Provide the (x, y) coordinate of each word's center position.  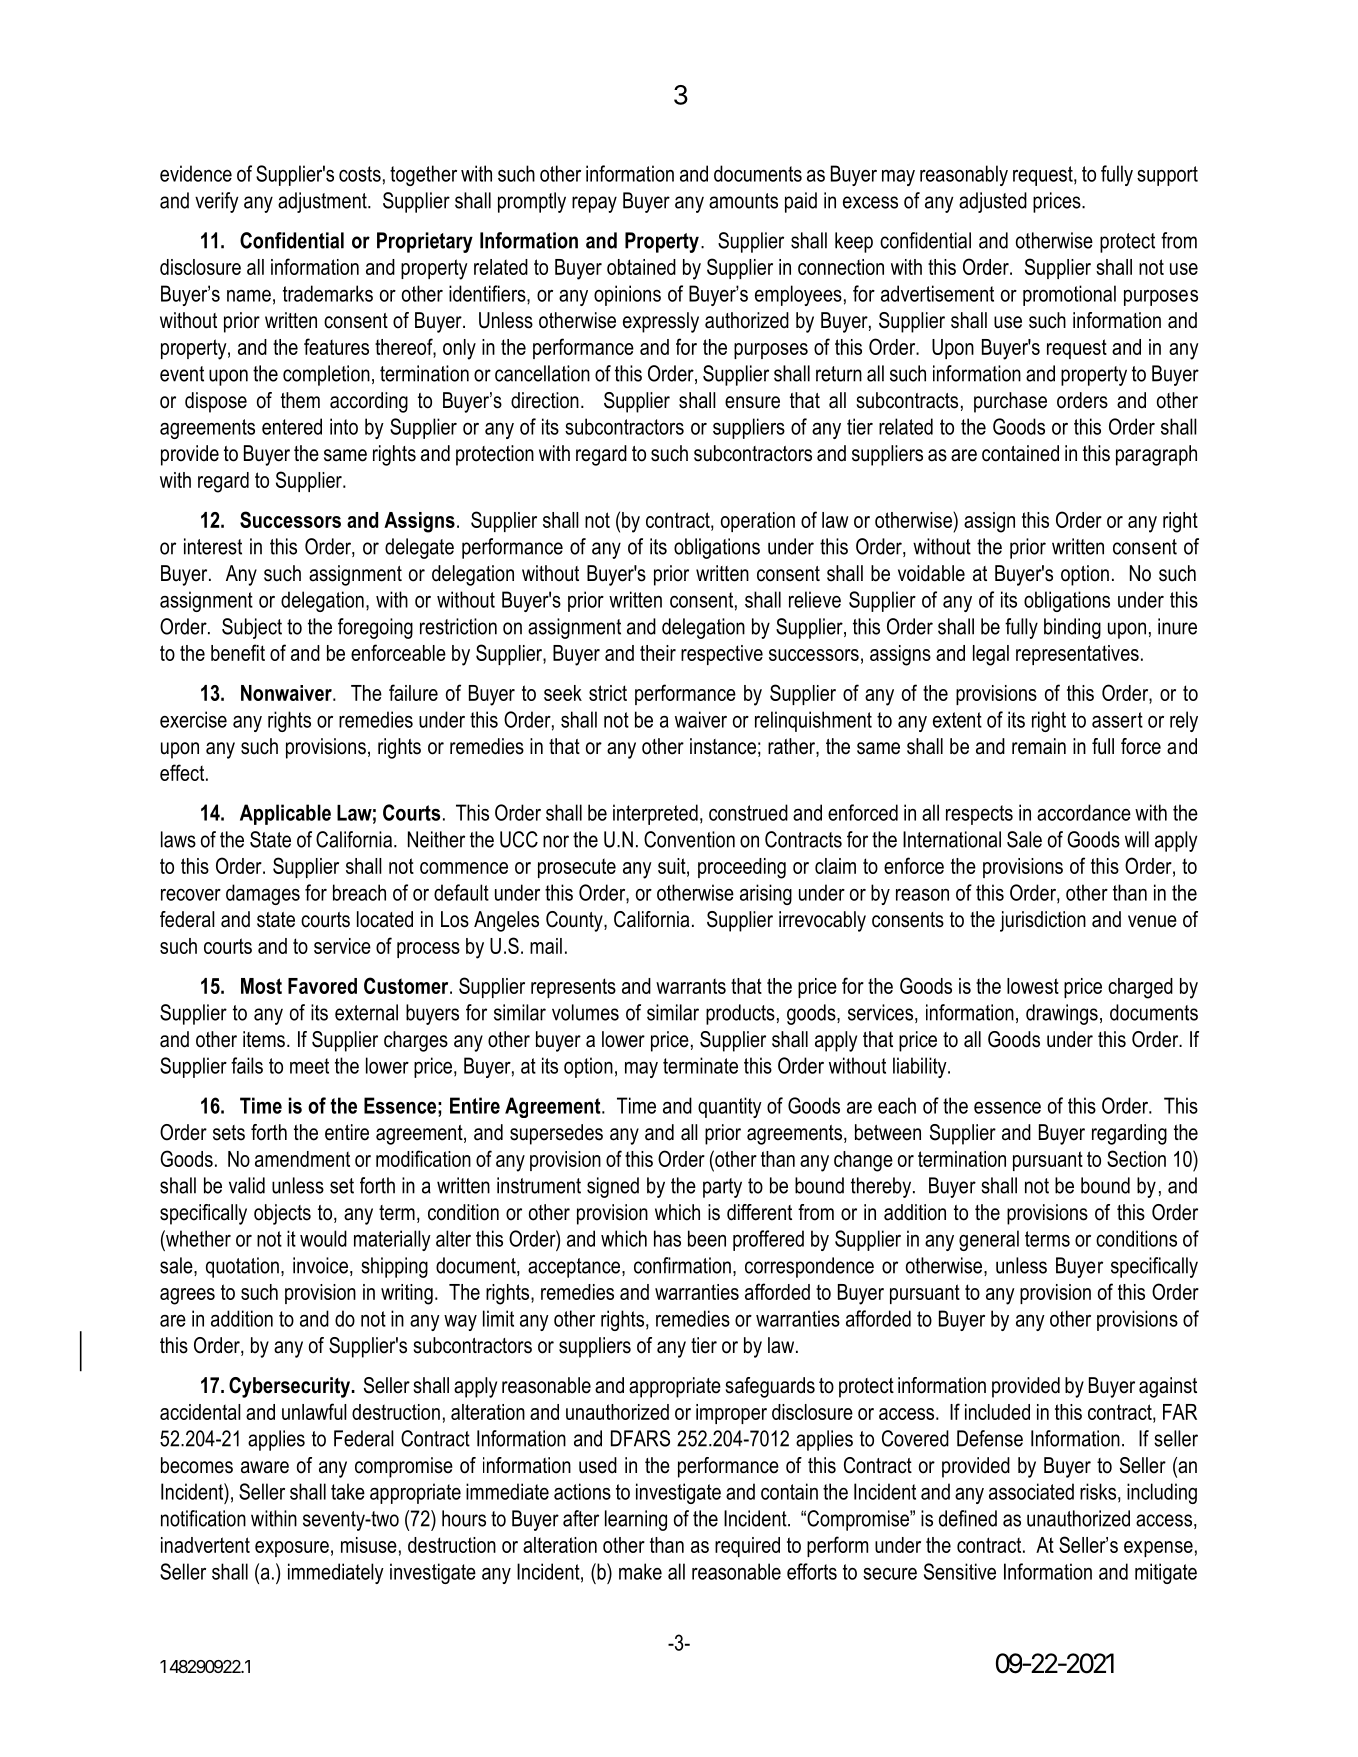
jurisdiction (1043, 921)
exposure (292, 1549)
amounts (743, 201)
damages (263, 894)
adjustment (323, 202)
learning (636, 1520)
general (989, 1240)
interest (213, 546)
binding (1072, 628)
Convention (689, 839)
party (722, 1188)
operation (758, 522)
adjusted (993, 202)
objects (282, 1214)
